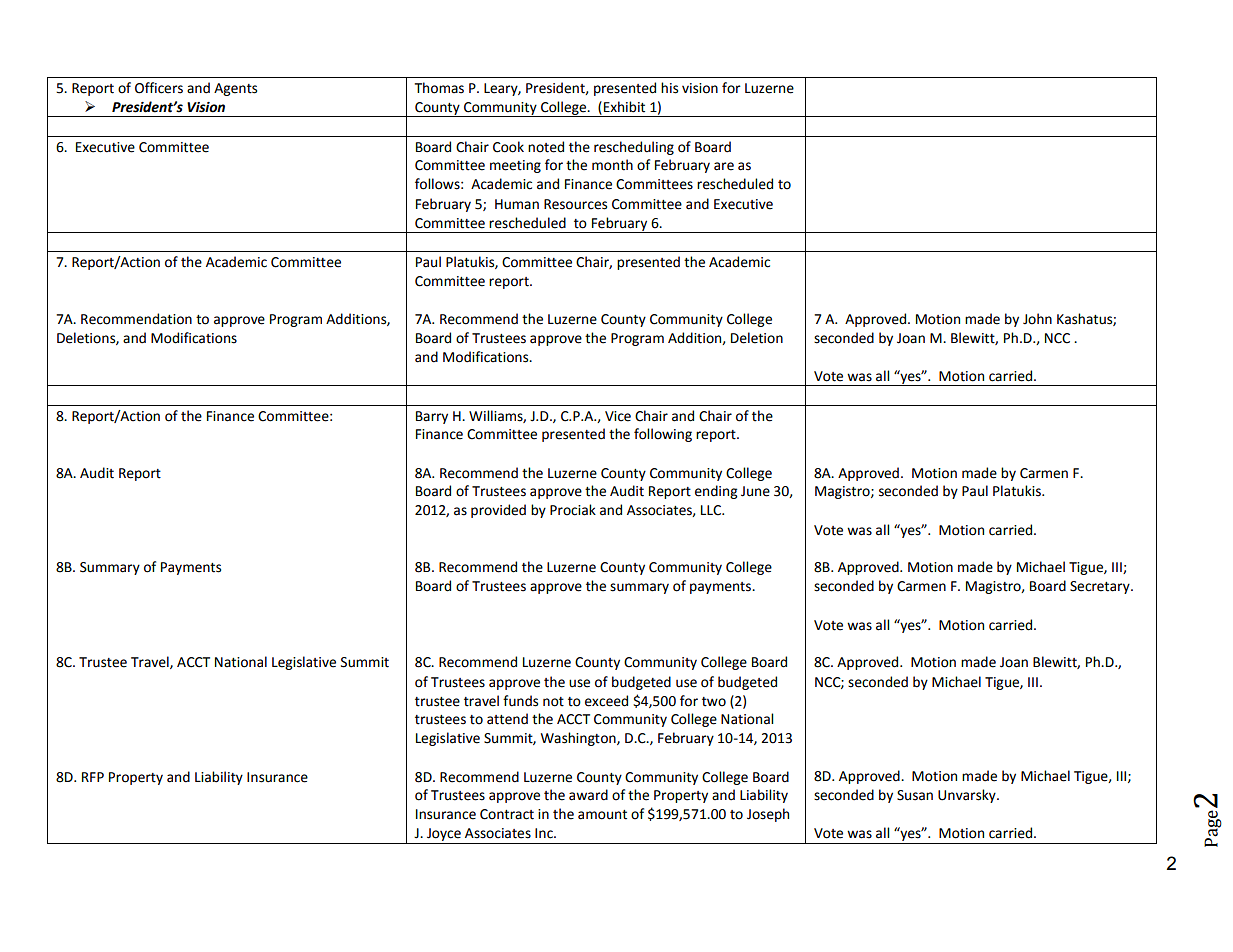 This document has height=952, width=1233. I want to click on June, so click(755, 491).
